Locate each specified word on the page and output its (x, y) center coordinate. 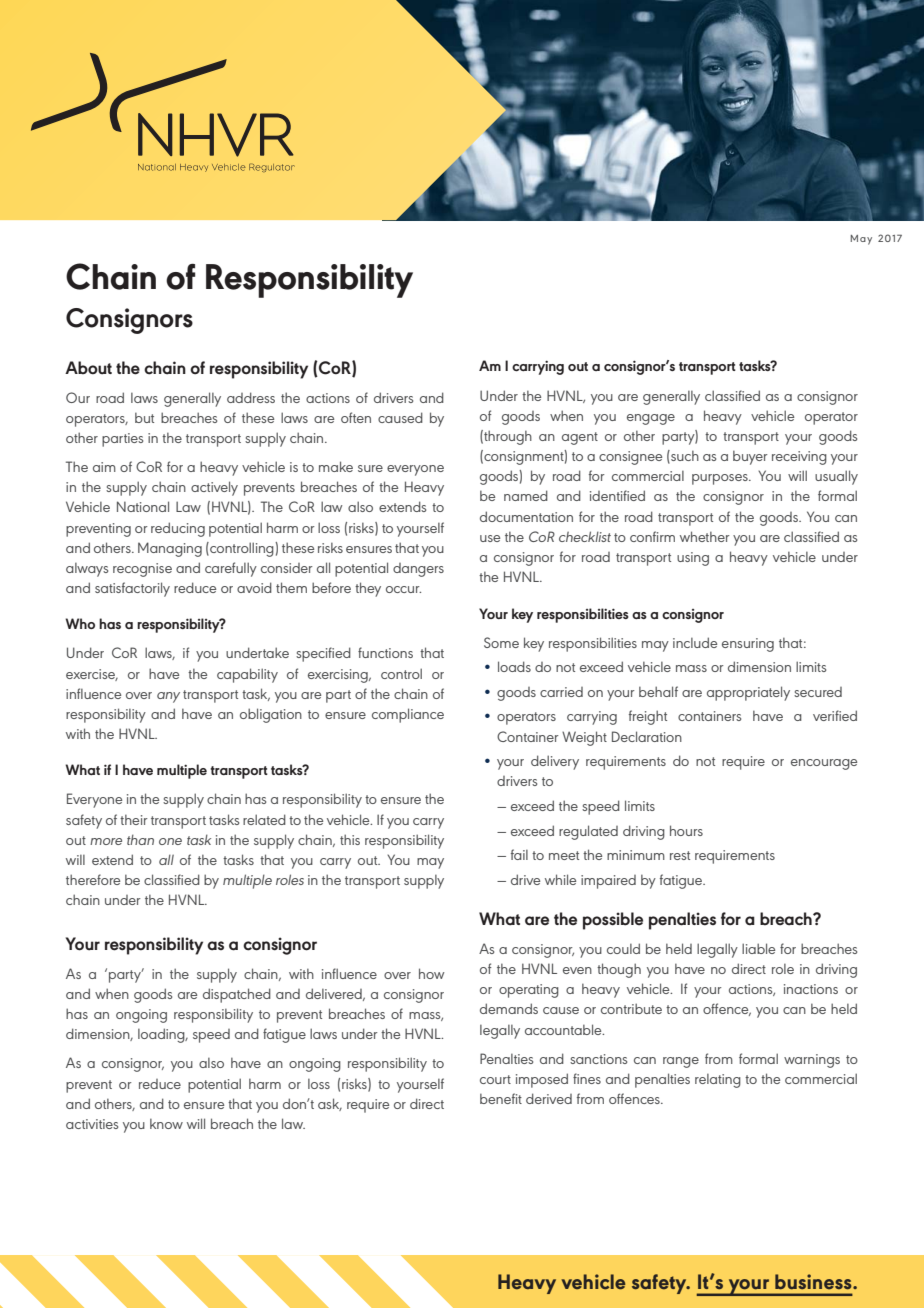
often (356, 417)
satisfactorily (132, 589)
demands (509, 1008)
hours (686, 830)
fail (519, 854)
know (166, 1124)
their (134, 820)
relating (718, 1081)
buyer (750, 458)
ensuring (748, 645)
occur (403, 589)
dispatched (237, 995)
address (251, 397)
